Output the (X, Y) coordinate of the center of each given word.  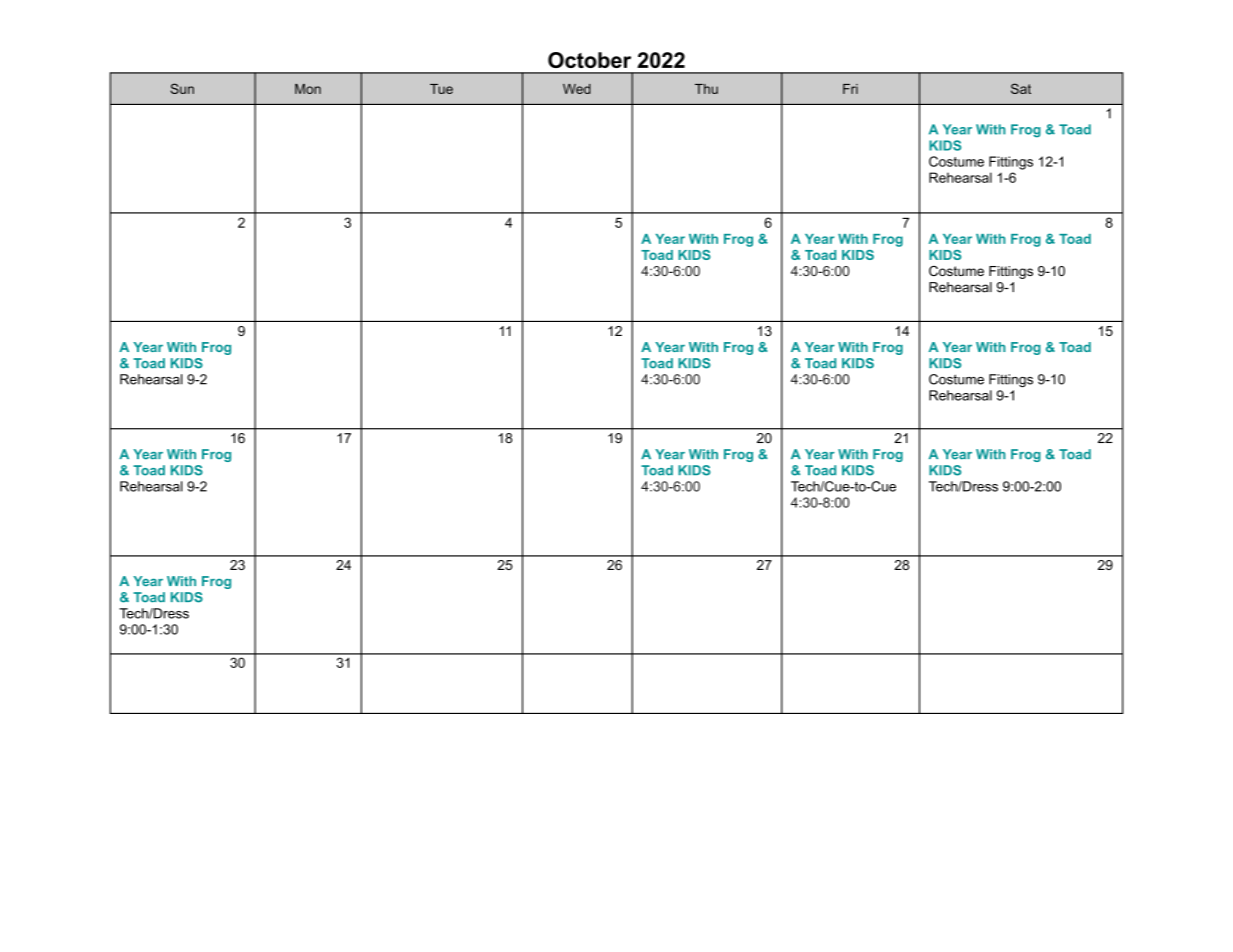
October (589, 60)
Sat (1021, 88)
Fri (850, 89)
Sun (182, 88)
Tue (441, 89)
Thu (706, 89)
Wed (577, 89)
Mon (308, 89)
